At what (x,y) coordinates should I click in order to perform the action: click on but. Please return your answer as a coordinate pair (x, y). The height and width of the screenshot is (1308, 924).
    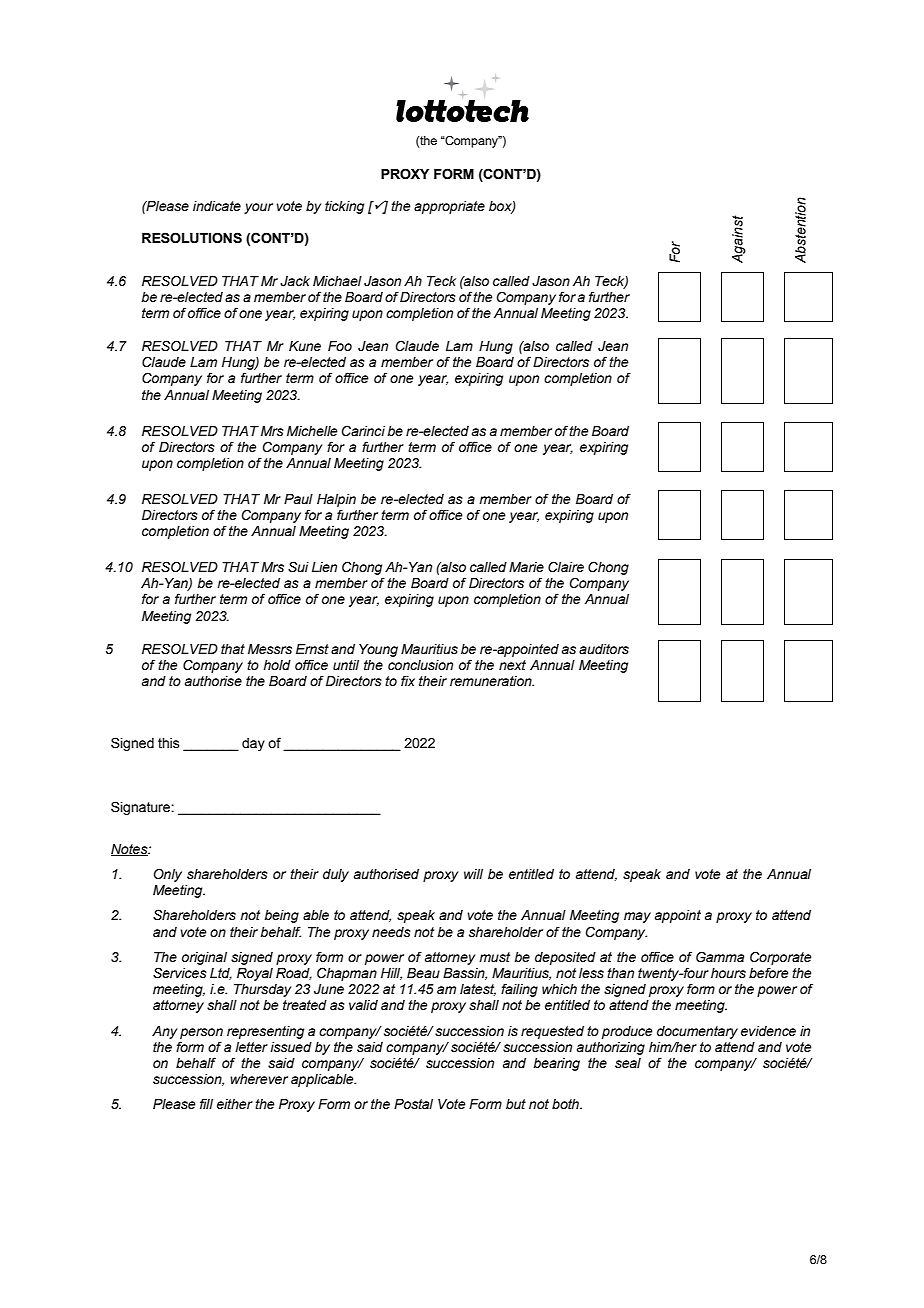
    Looking at the image, I should click on (516, 1104).
